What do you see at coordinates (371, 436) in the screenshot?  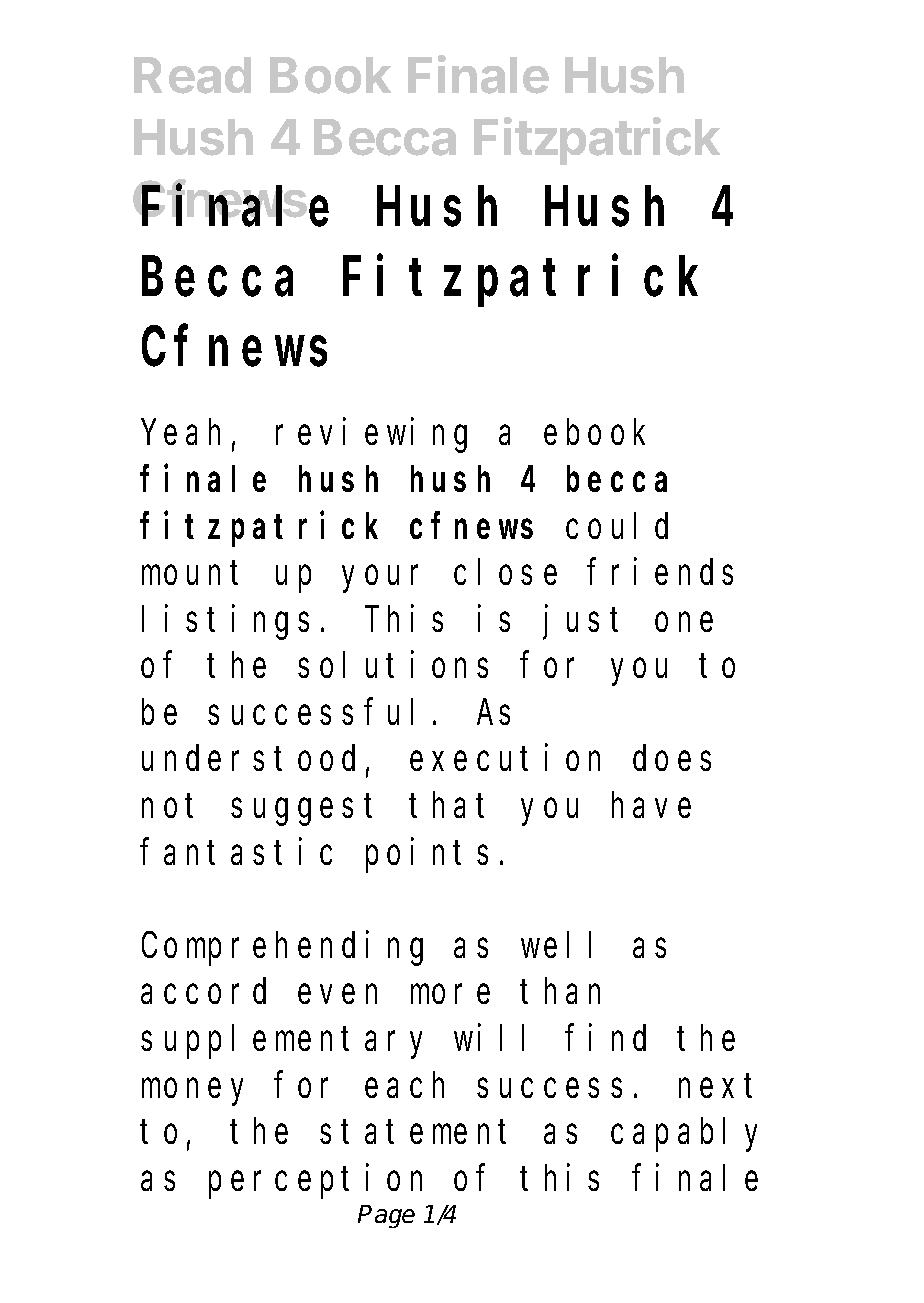 I see `reviewing` at bounding box center [371, 436].
